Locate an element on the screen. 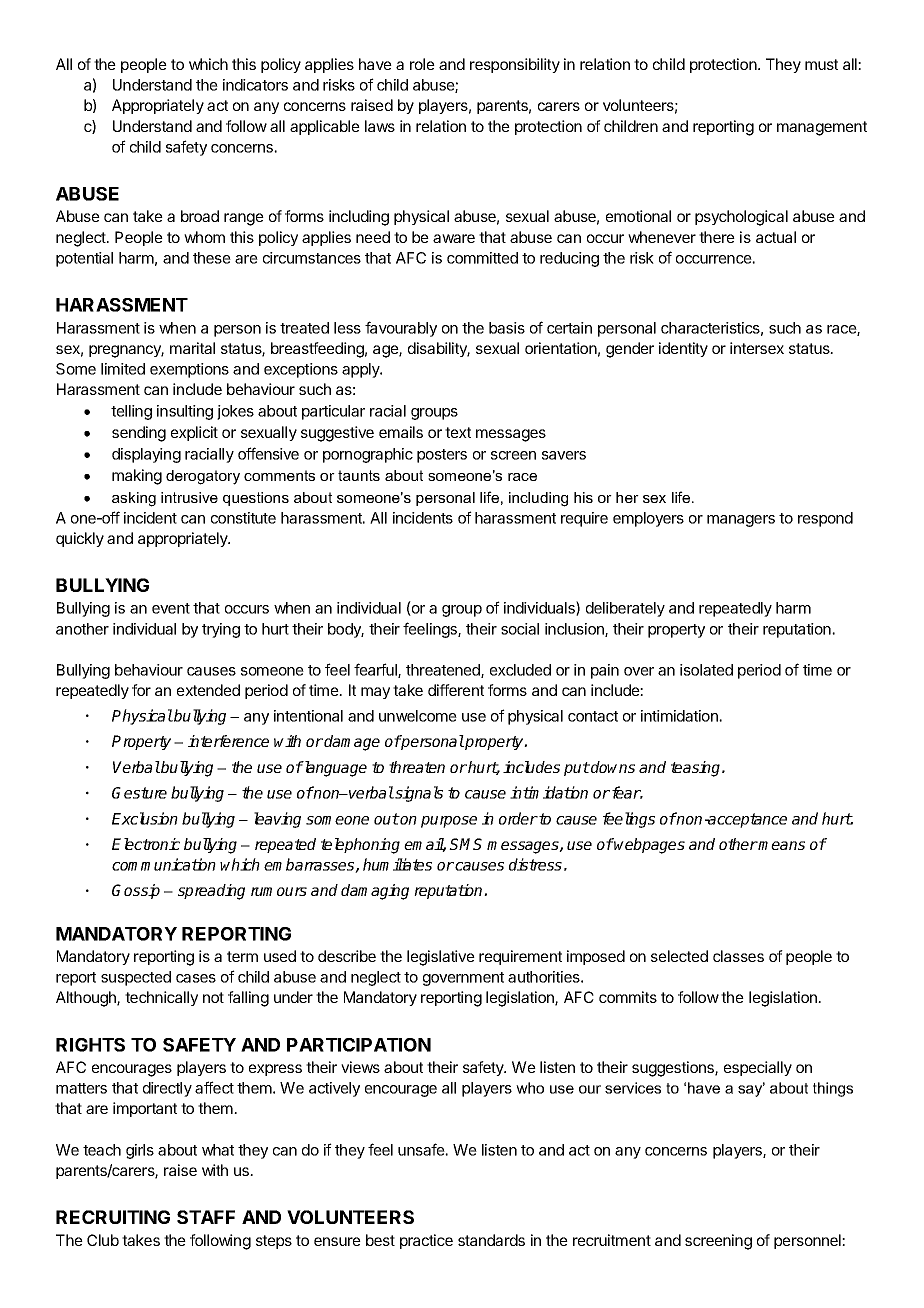  practice is located at coordinates (426, 1241).
